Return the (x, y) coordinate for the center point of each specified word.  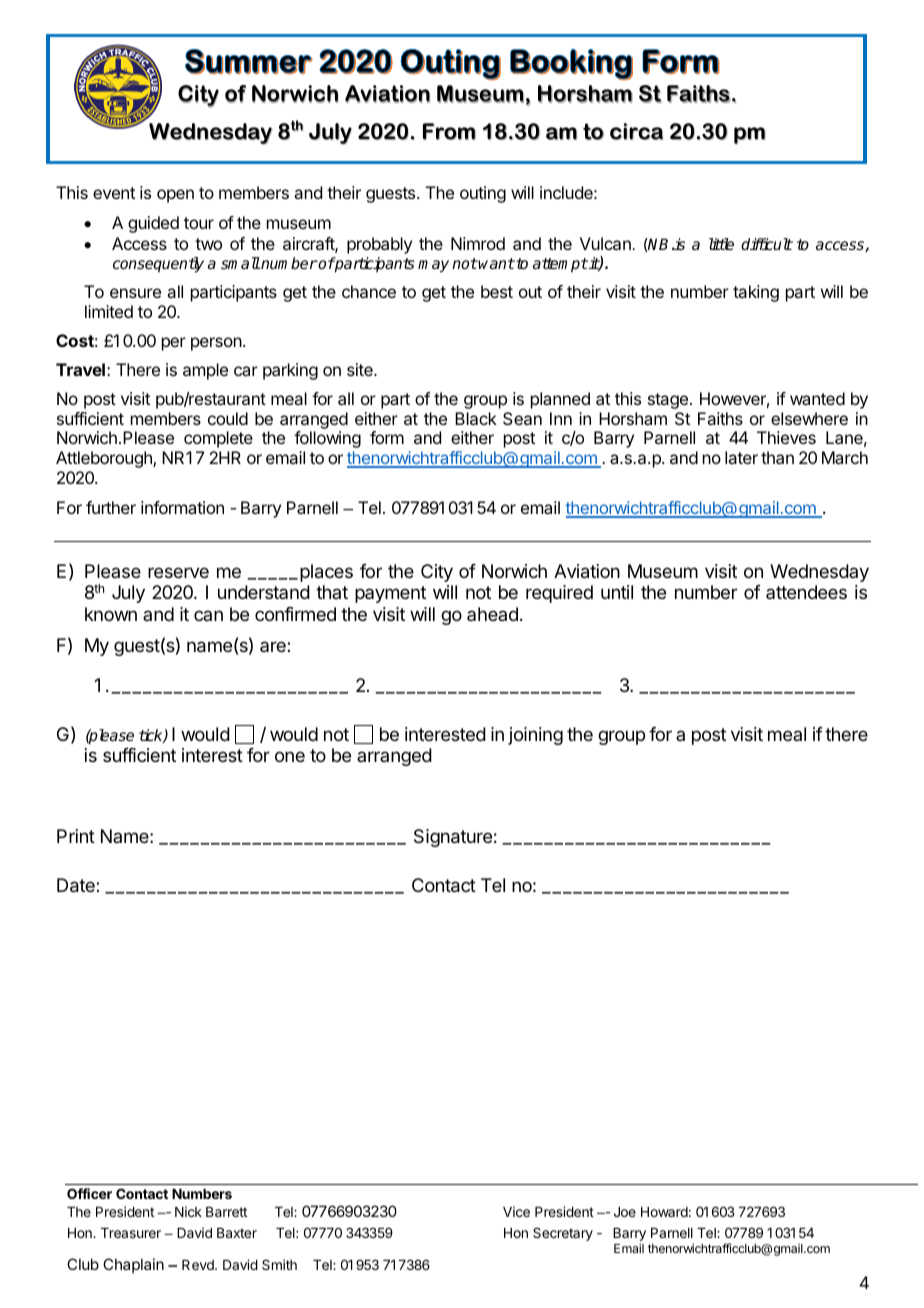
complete (218, 439)
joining (535, 736)
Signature (453, 838)
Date (77, 885)
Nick (188, 1211)
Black (476, 418)
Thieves (786, 437)
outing (483, 194)
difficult (767, 244)
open (175, 196)
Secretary (563, 1234)
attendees (806, 592)
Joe (625, 1212)
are (274, 646)
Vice (516, 1211)
